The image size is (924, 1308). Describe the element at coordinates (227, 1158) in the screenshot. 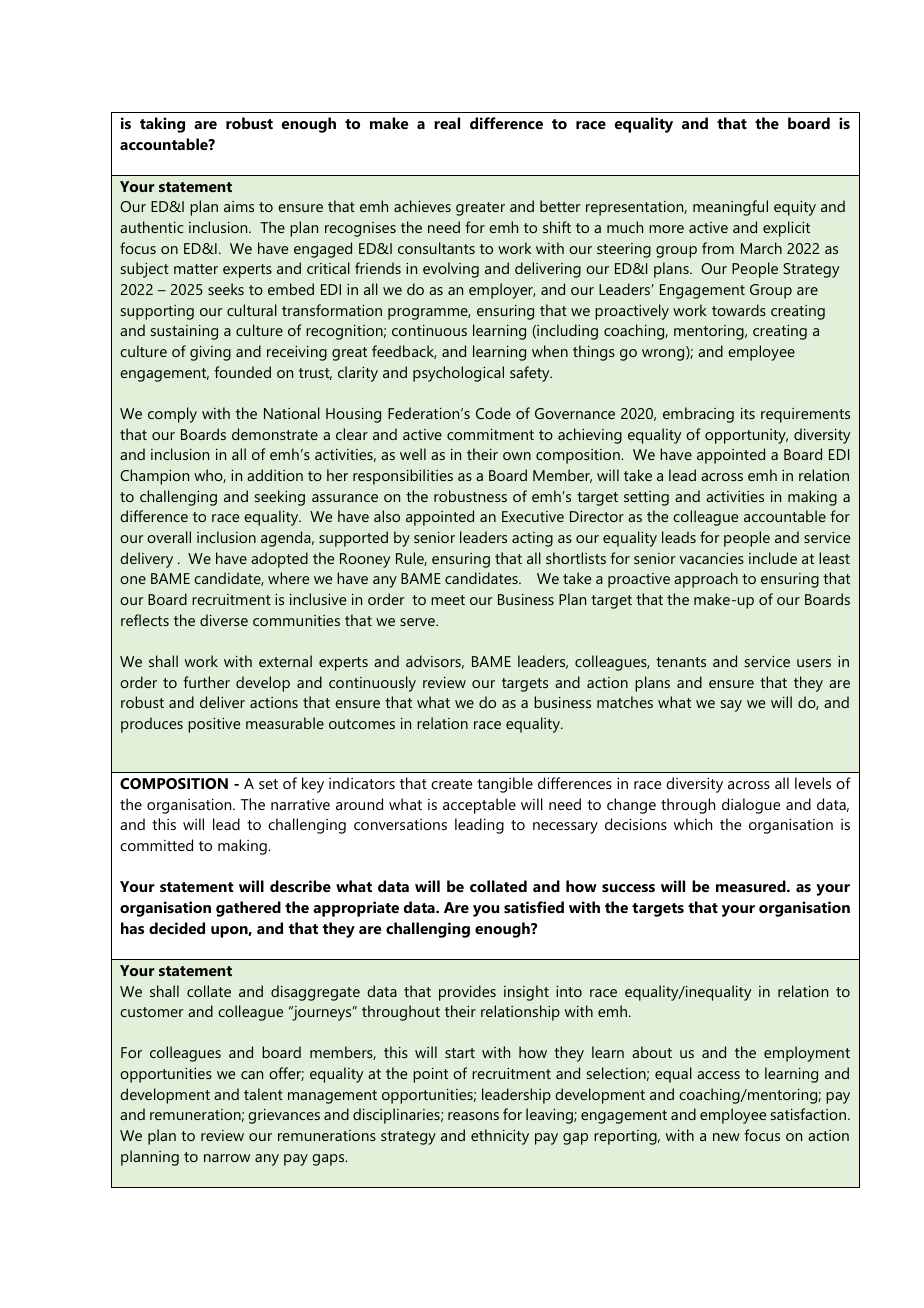

I see `narrow` at that location.
